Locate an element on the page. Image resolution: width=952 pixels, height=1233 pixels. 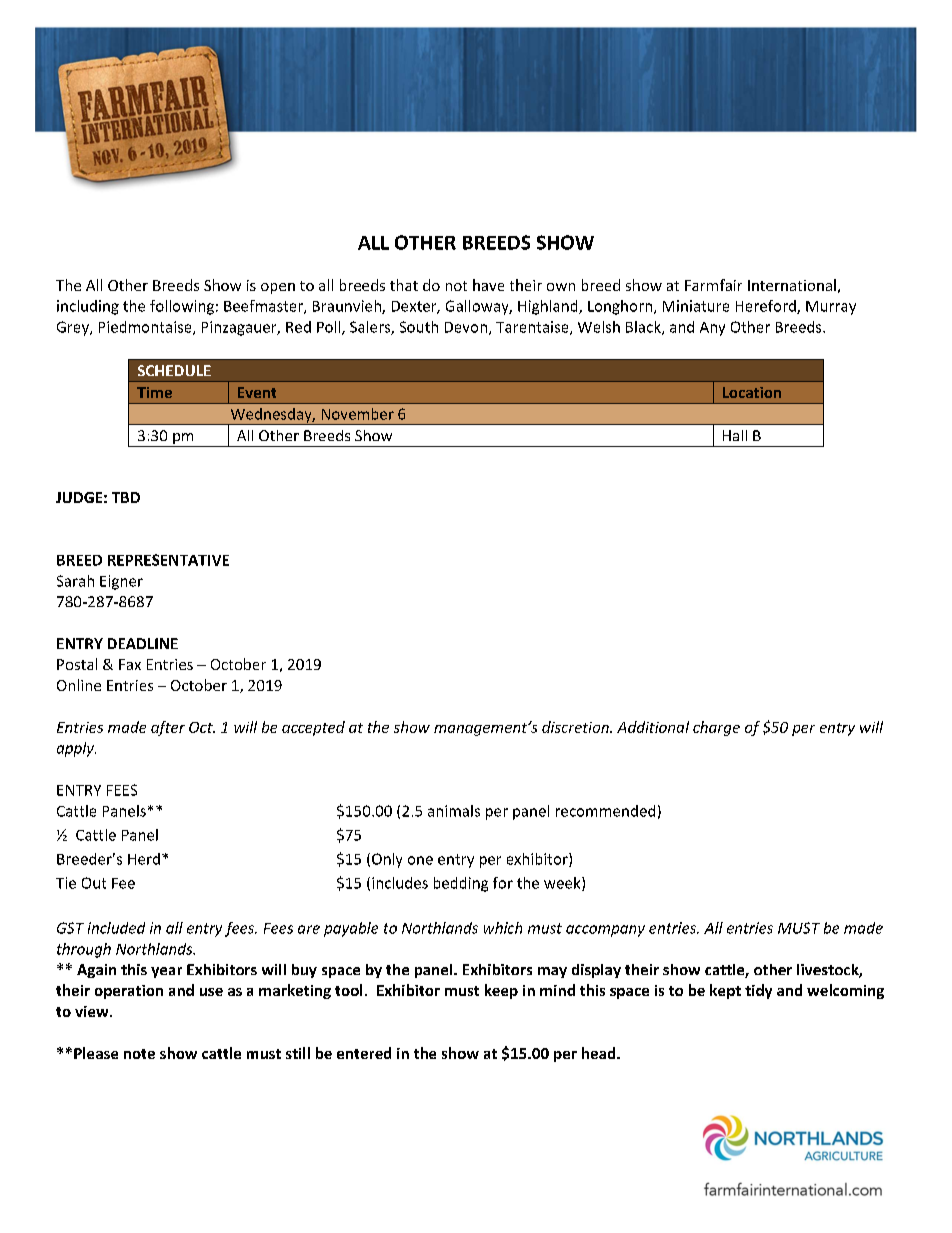
charge is located at coordinates (716, 728).
